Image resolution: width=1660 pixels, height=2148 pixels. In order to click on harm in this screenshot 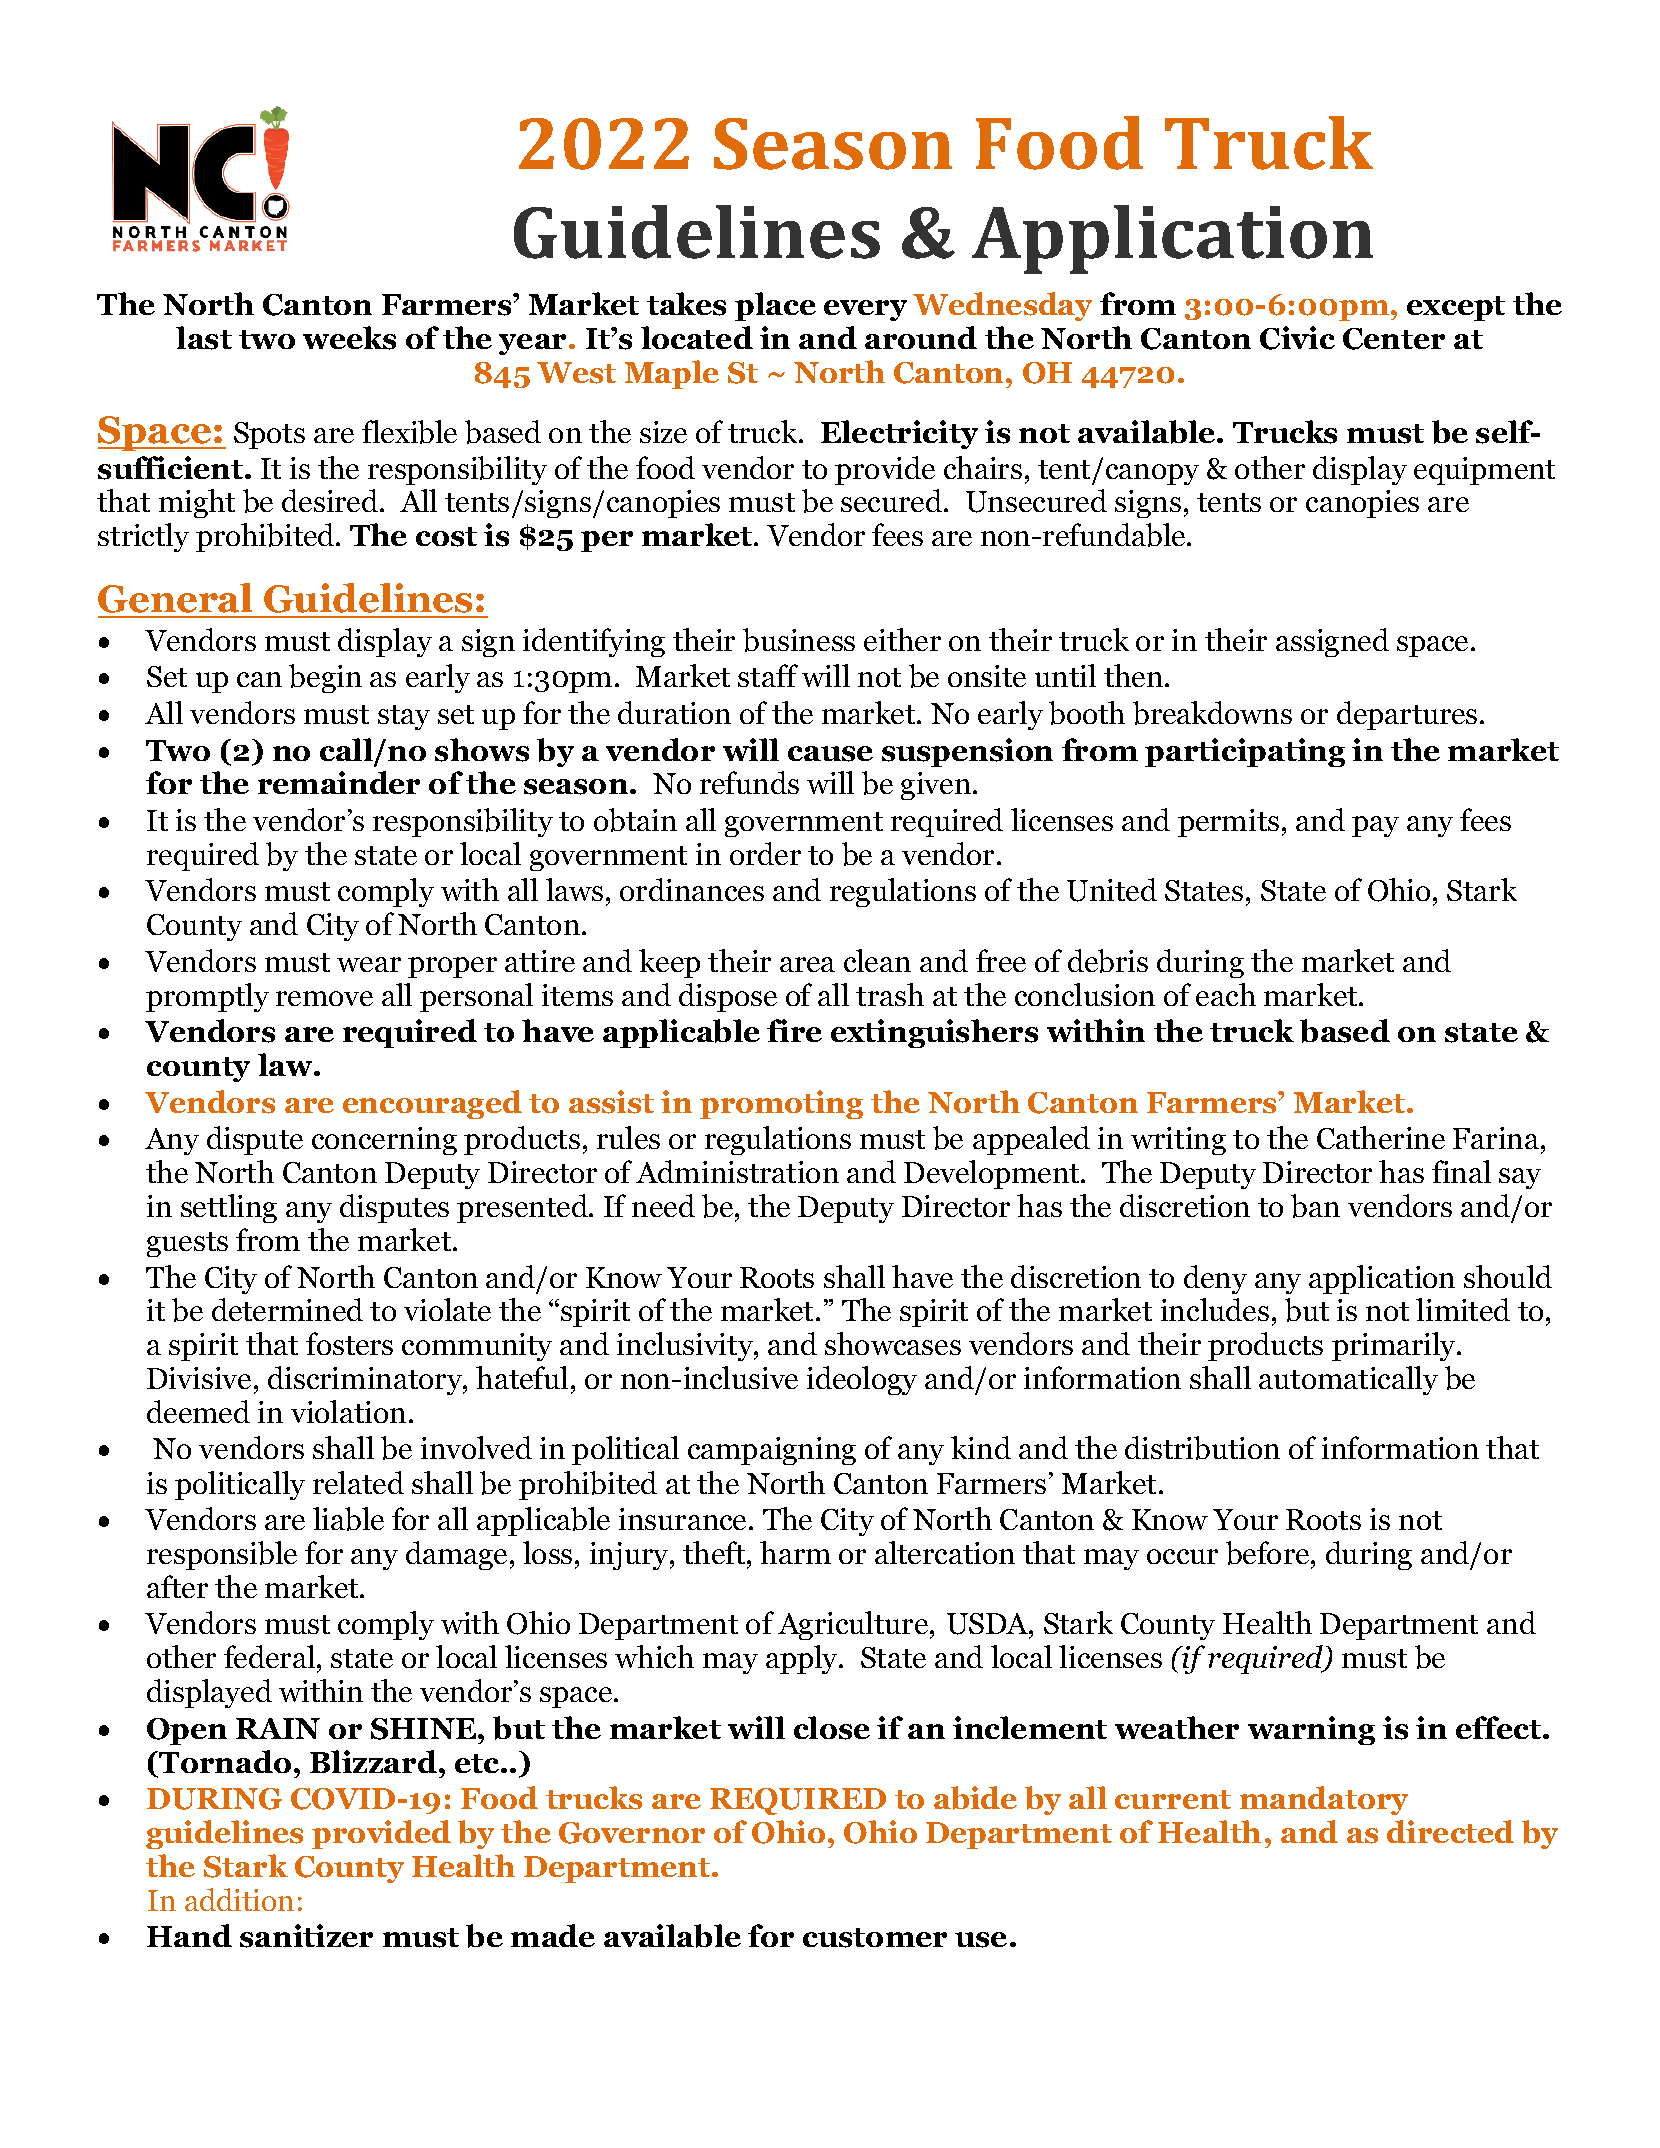, I will do `click(795, 1552)`.
